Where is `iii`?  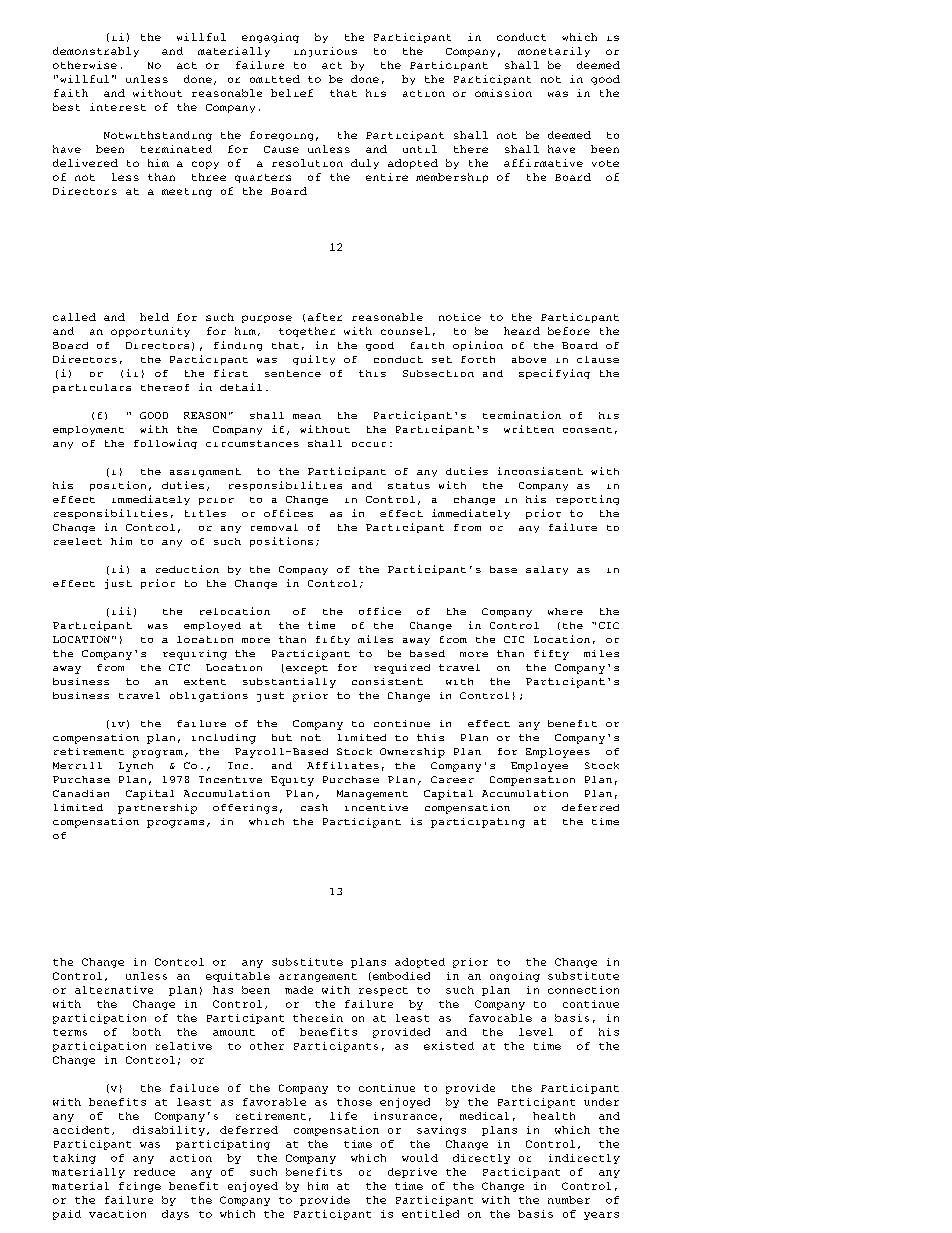 iii is located at coordinates (121, 611).
